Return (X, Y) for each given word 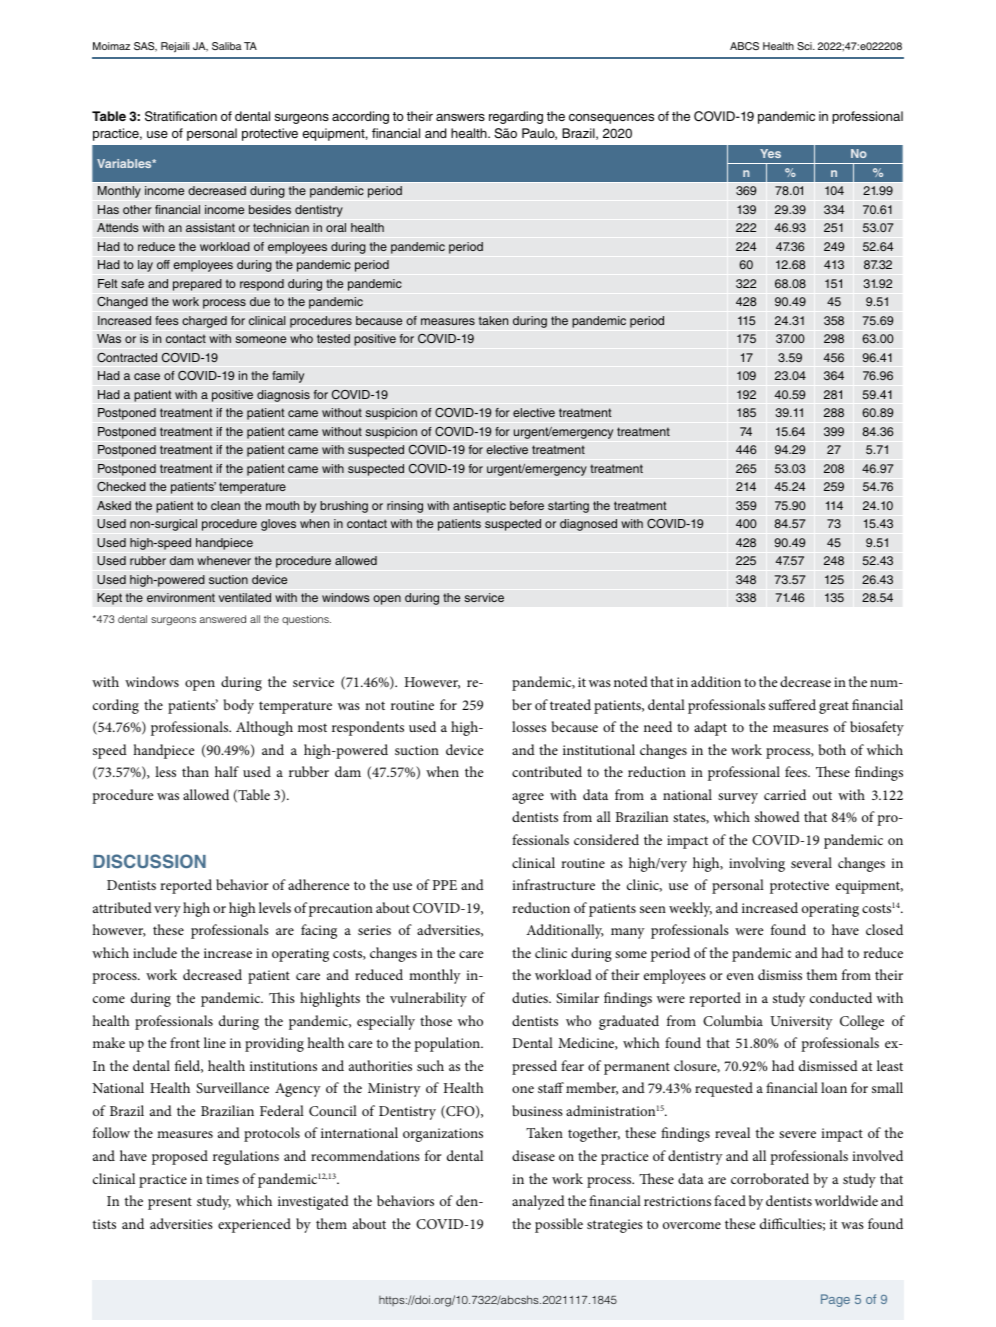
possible (559, 1225)
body (239, 706)
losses (529, 726)
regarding (516, 117)
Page (835, 1300)
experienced (254, 1225)
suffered (792, 704)
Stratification (181, 116)
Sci (805, 46)
